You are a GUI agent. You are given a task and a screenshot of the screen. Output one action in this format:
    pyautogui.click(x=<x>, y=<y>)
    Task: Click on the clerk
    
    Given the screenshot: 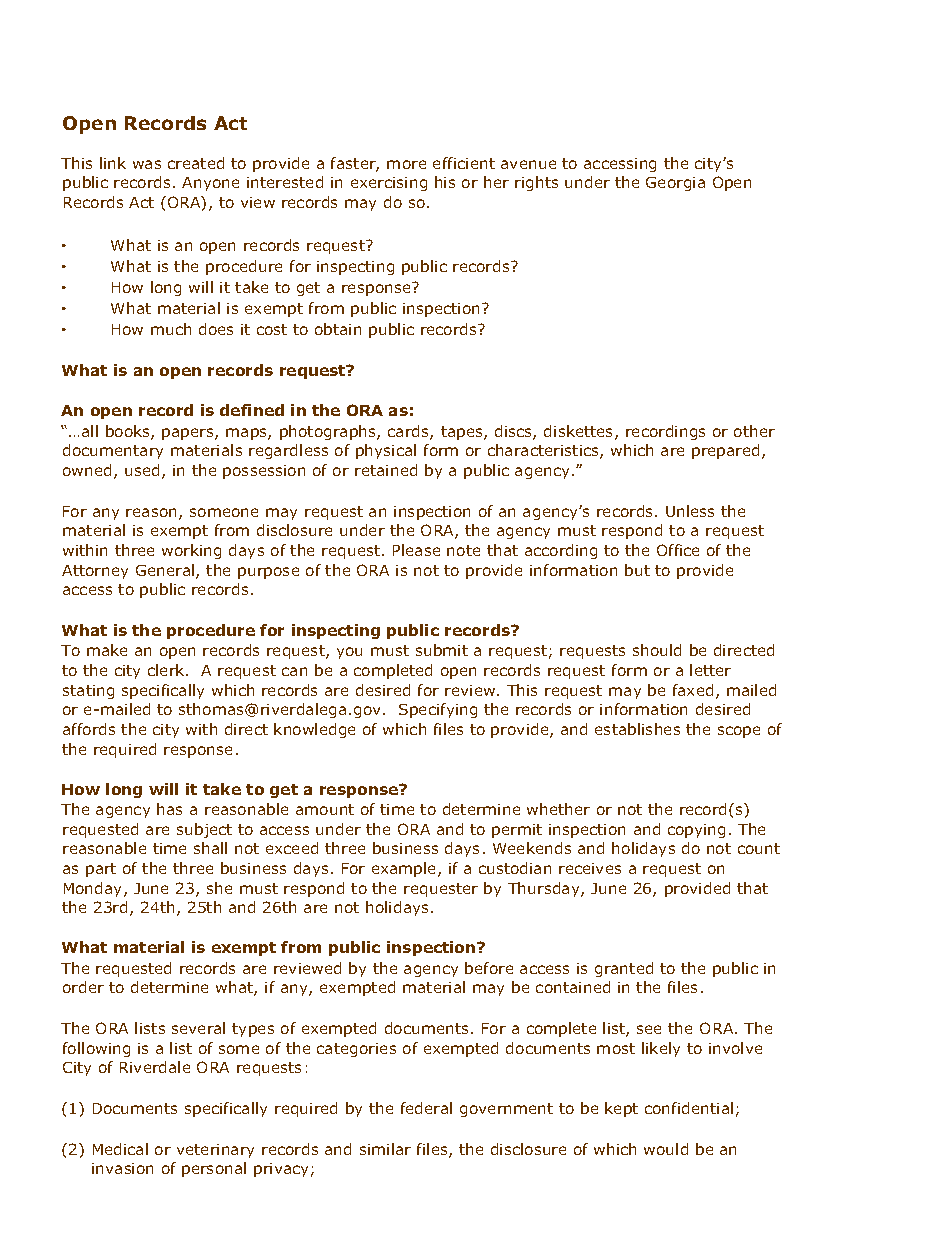 What is the action you would take?
    pyautogui.click(x=167, y=670)
